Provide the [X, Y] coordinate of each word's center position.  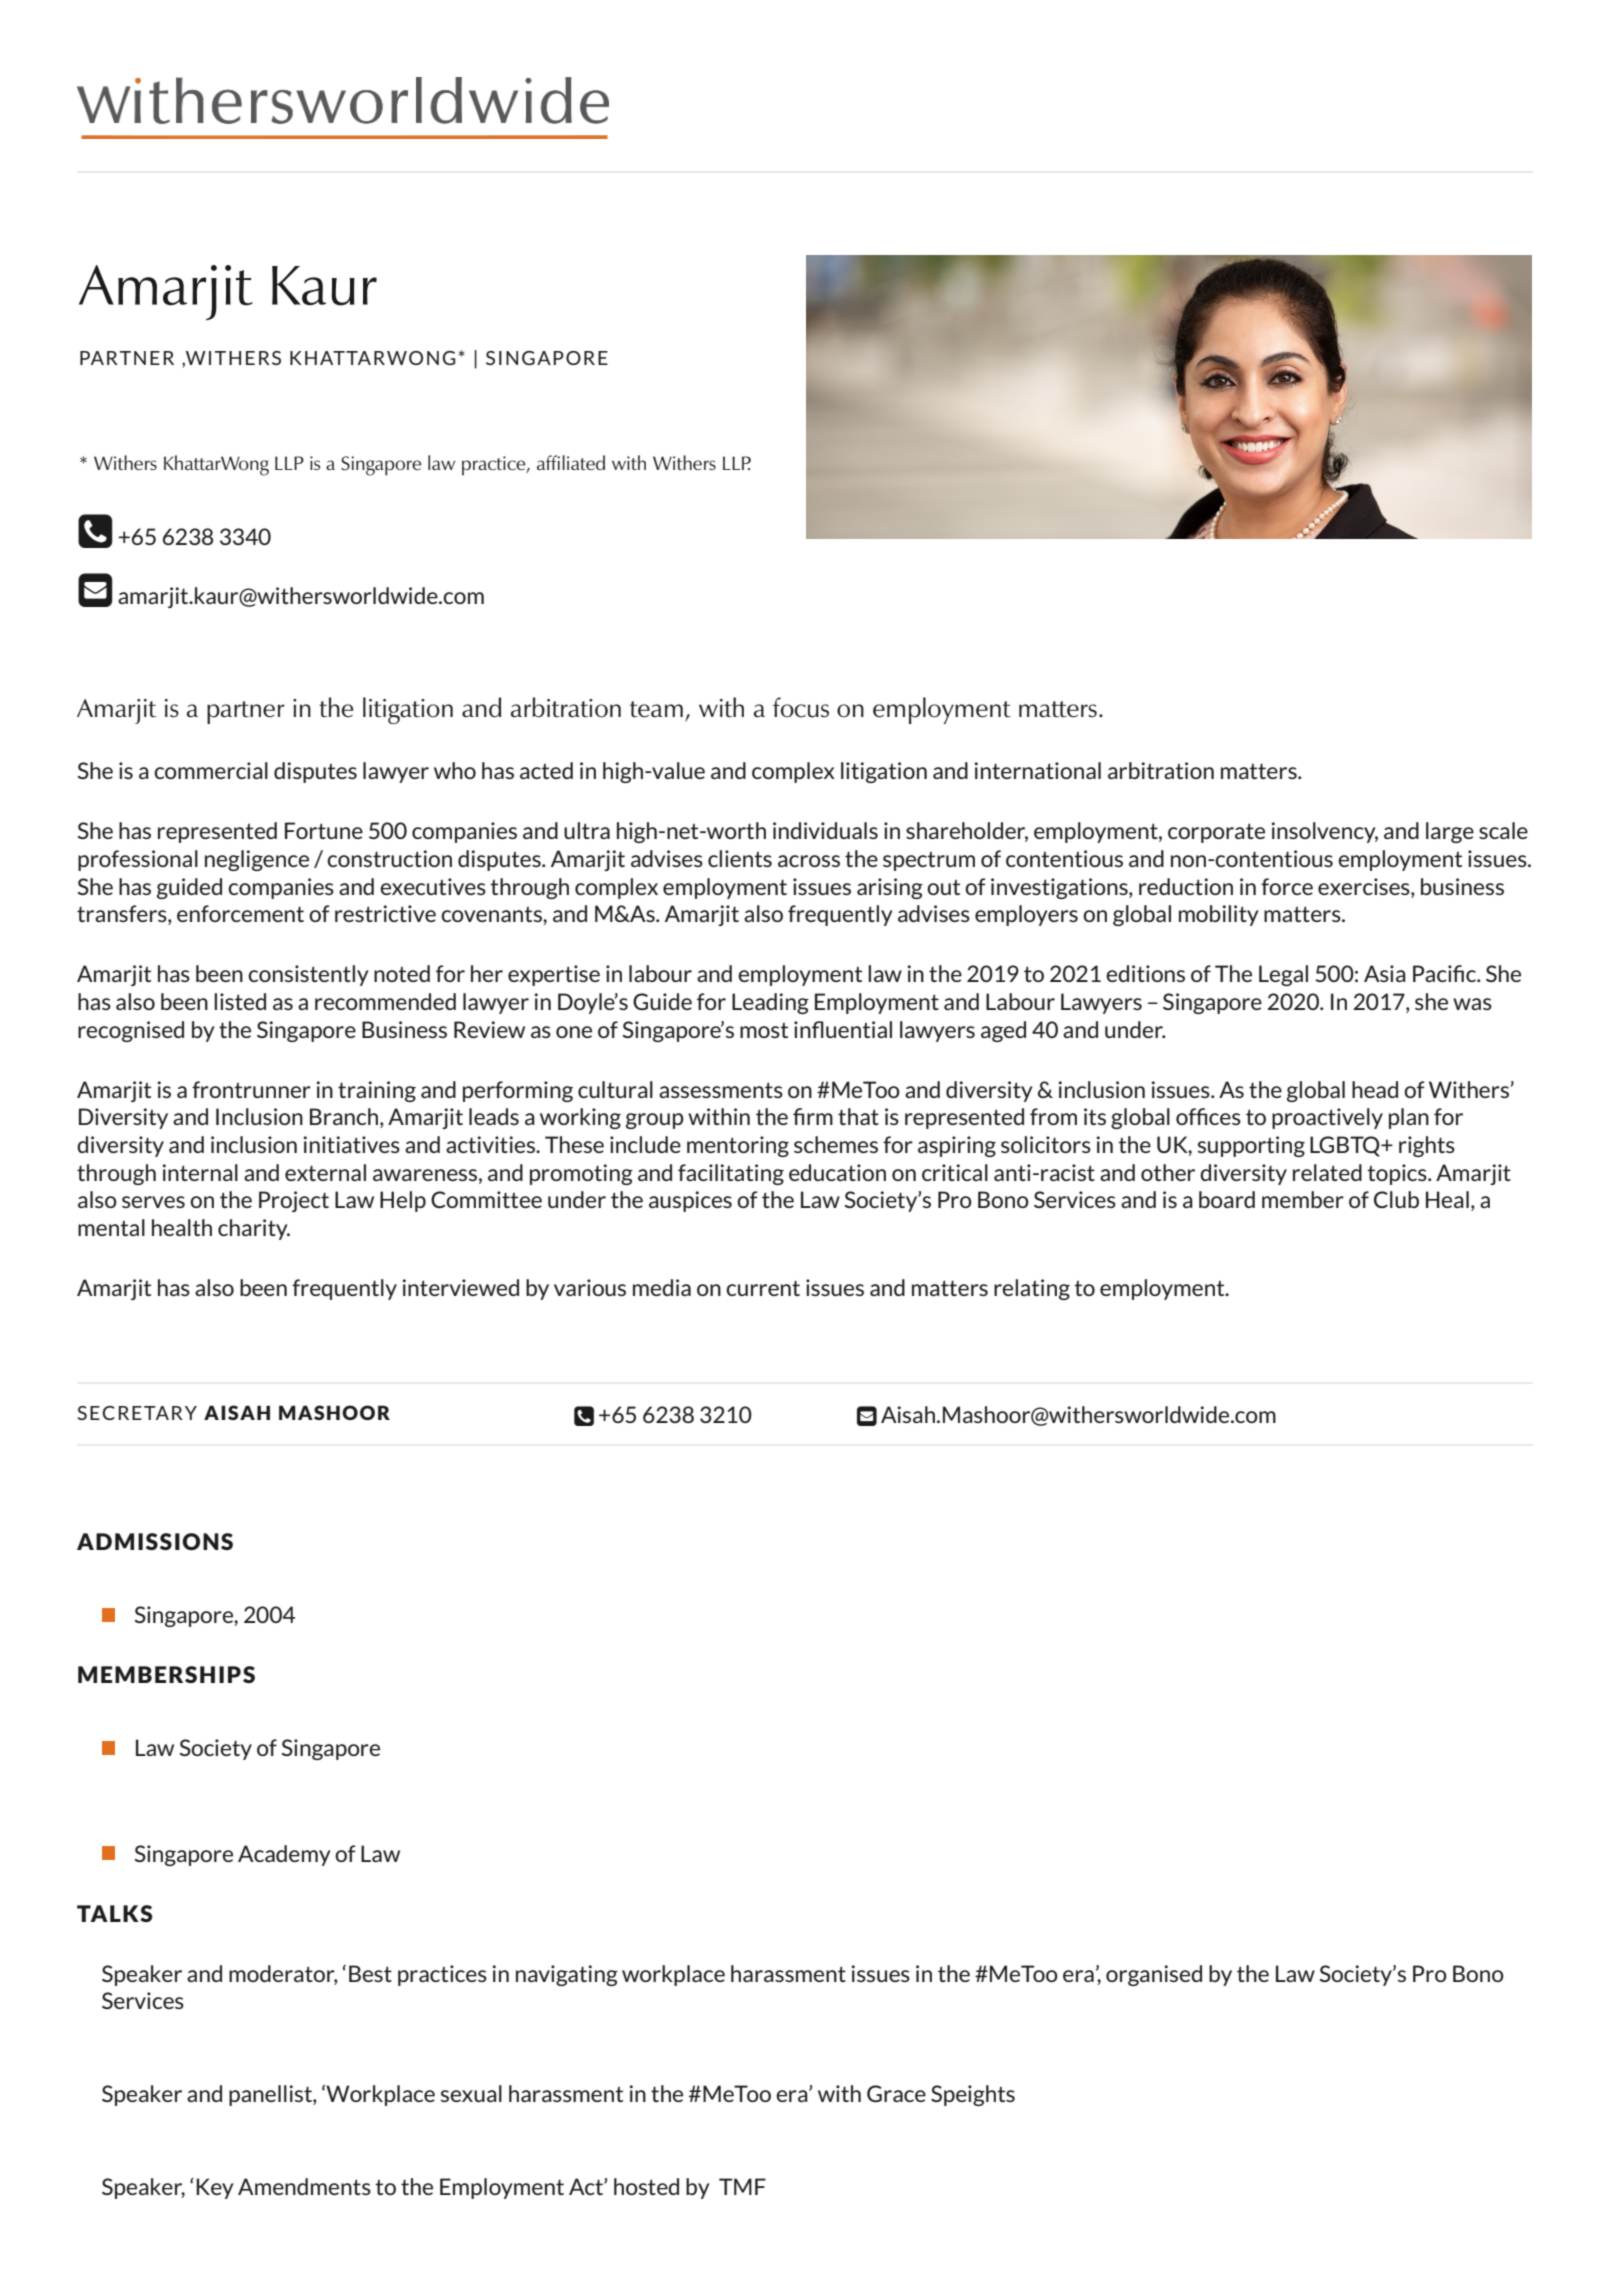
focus [801, 707]
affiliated [571, 462]
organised [1154, 1975]
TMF [742, 2186]
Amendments [304, 2186]
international [1037, 770]
